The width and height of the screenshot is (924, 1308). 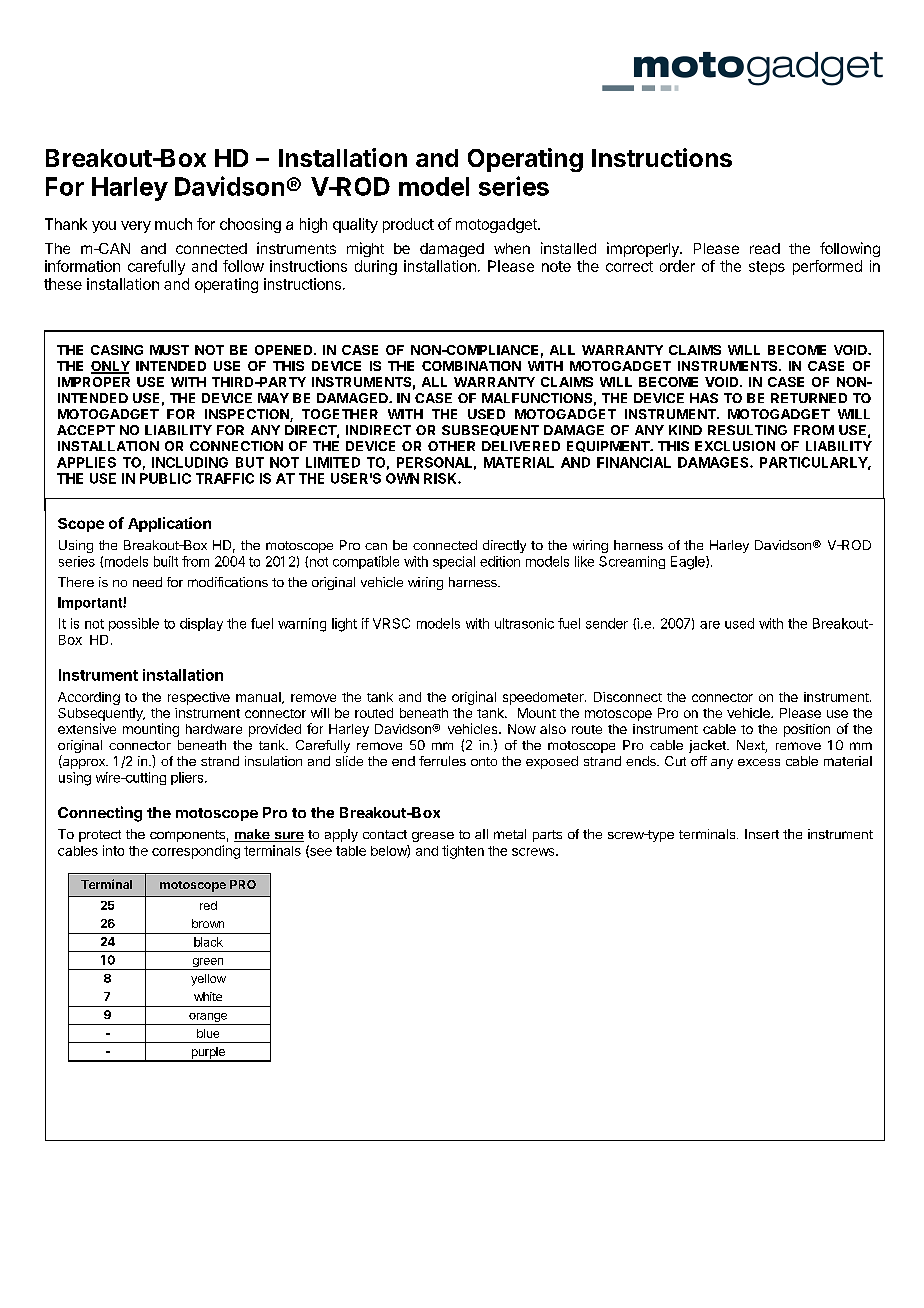 I want to click on into, so click(x=113, y=850).
